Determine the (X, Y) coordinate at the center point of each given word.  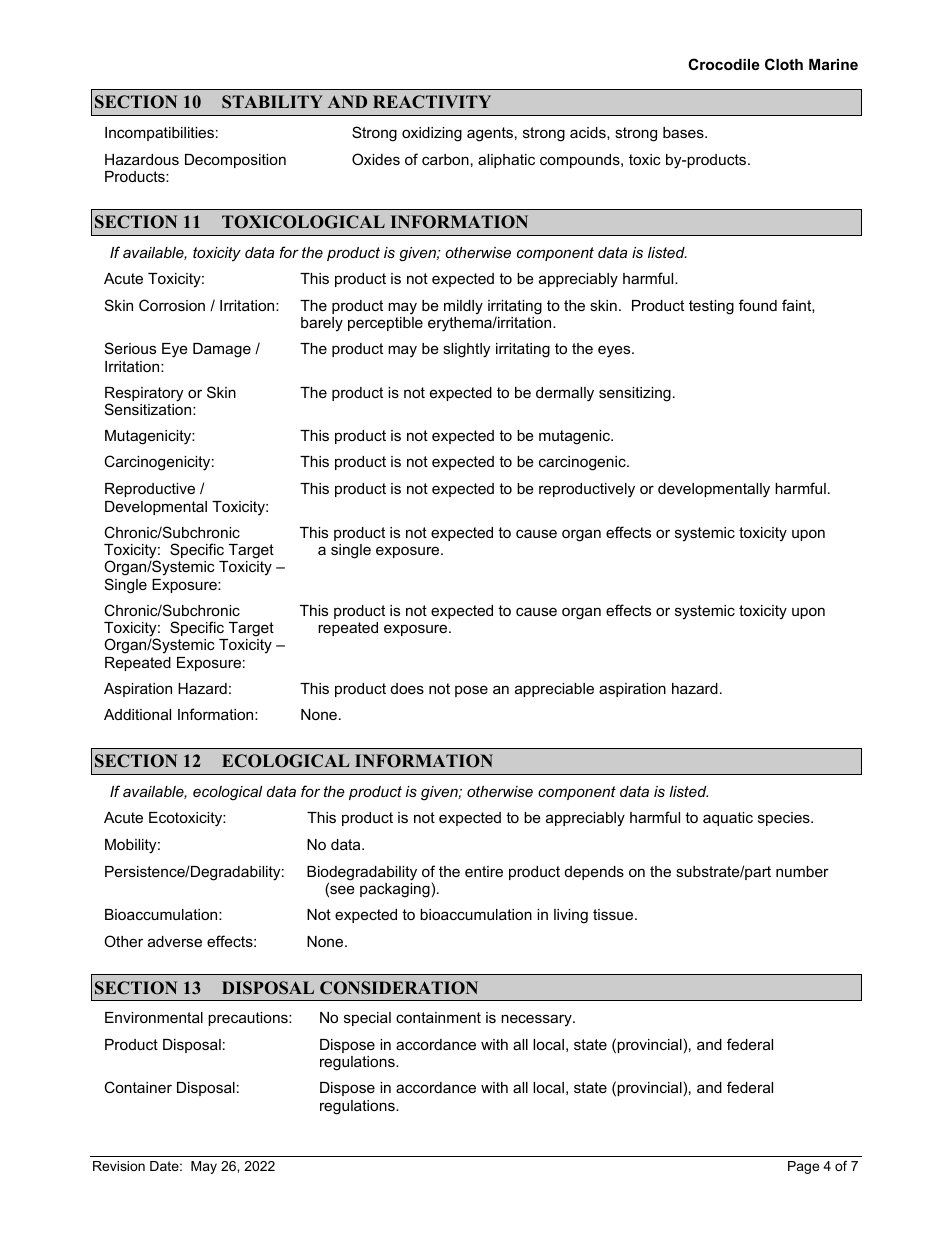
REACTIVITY (432, 102)
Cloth (784, 64)
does (407, 688)
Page (803, 1167)
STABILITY (272, 102)
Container (138, 1087)
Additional (137, 714)
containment (438, 1017)
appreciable (554, 690)
